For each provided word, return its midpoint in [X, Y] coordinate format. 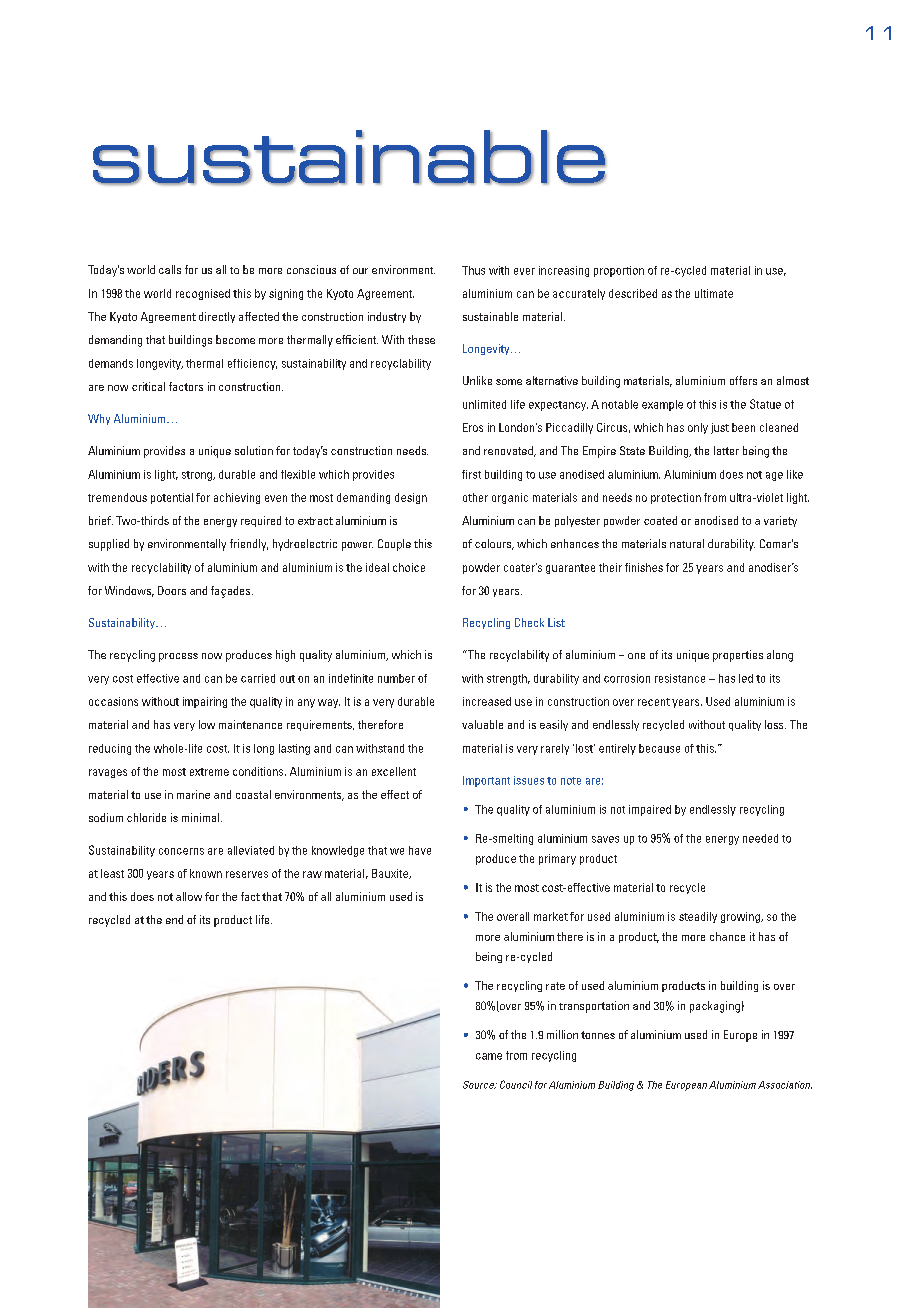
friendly [249, 545]
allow [189, 896]
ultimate [714, 293]
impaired [650, 810]
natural [687, 543]
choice [409, 567]
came [489, 1056]
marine [193, 794]
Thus [473, 270]
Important [486, 781]
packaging [715, 1007]
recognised [203, 294]
